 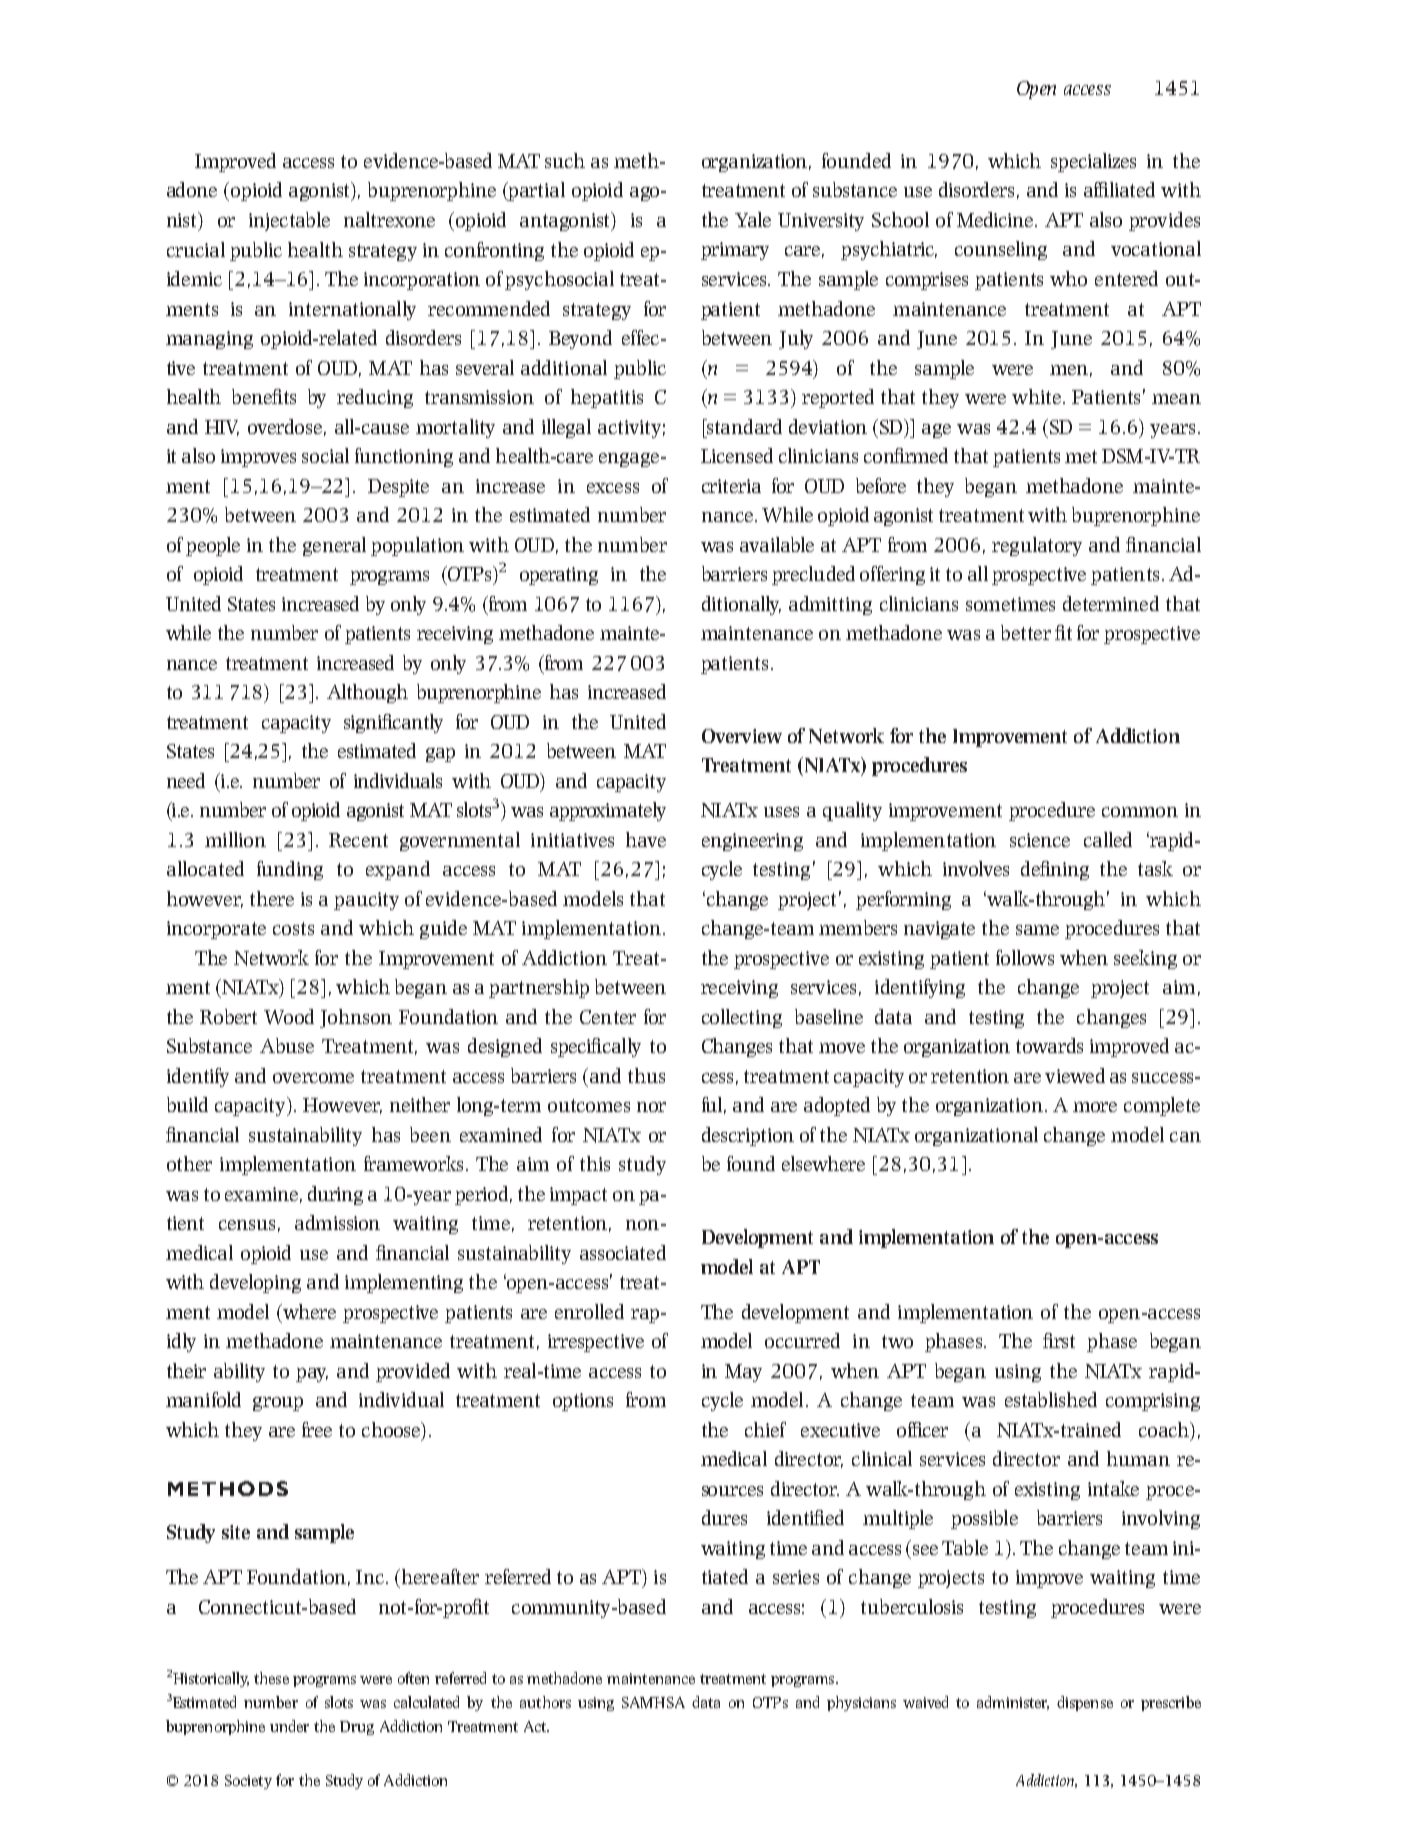 I want to click on naltrexone, so click(x=389, y=219).
